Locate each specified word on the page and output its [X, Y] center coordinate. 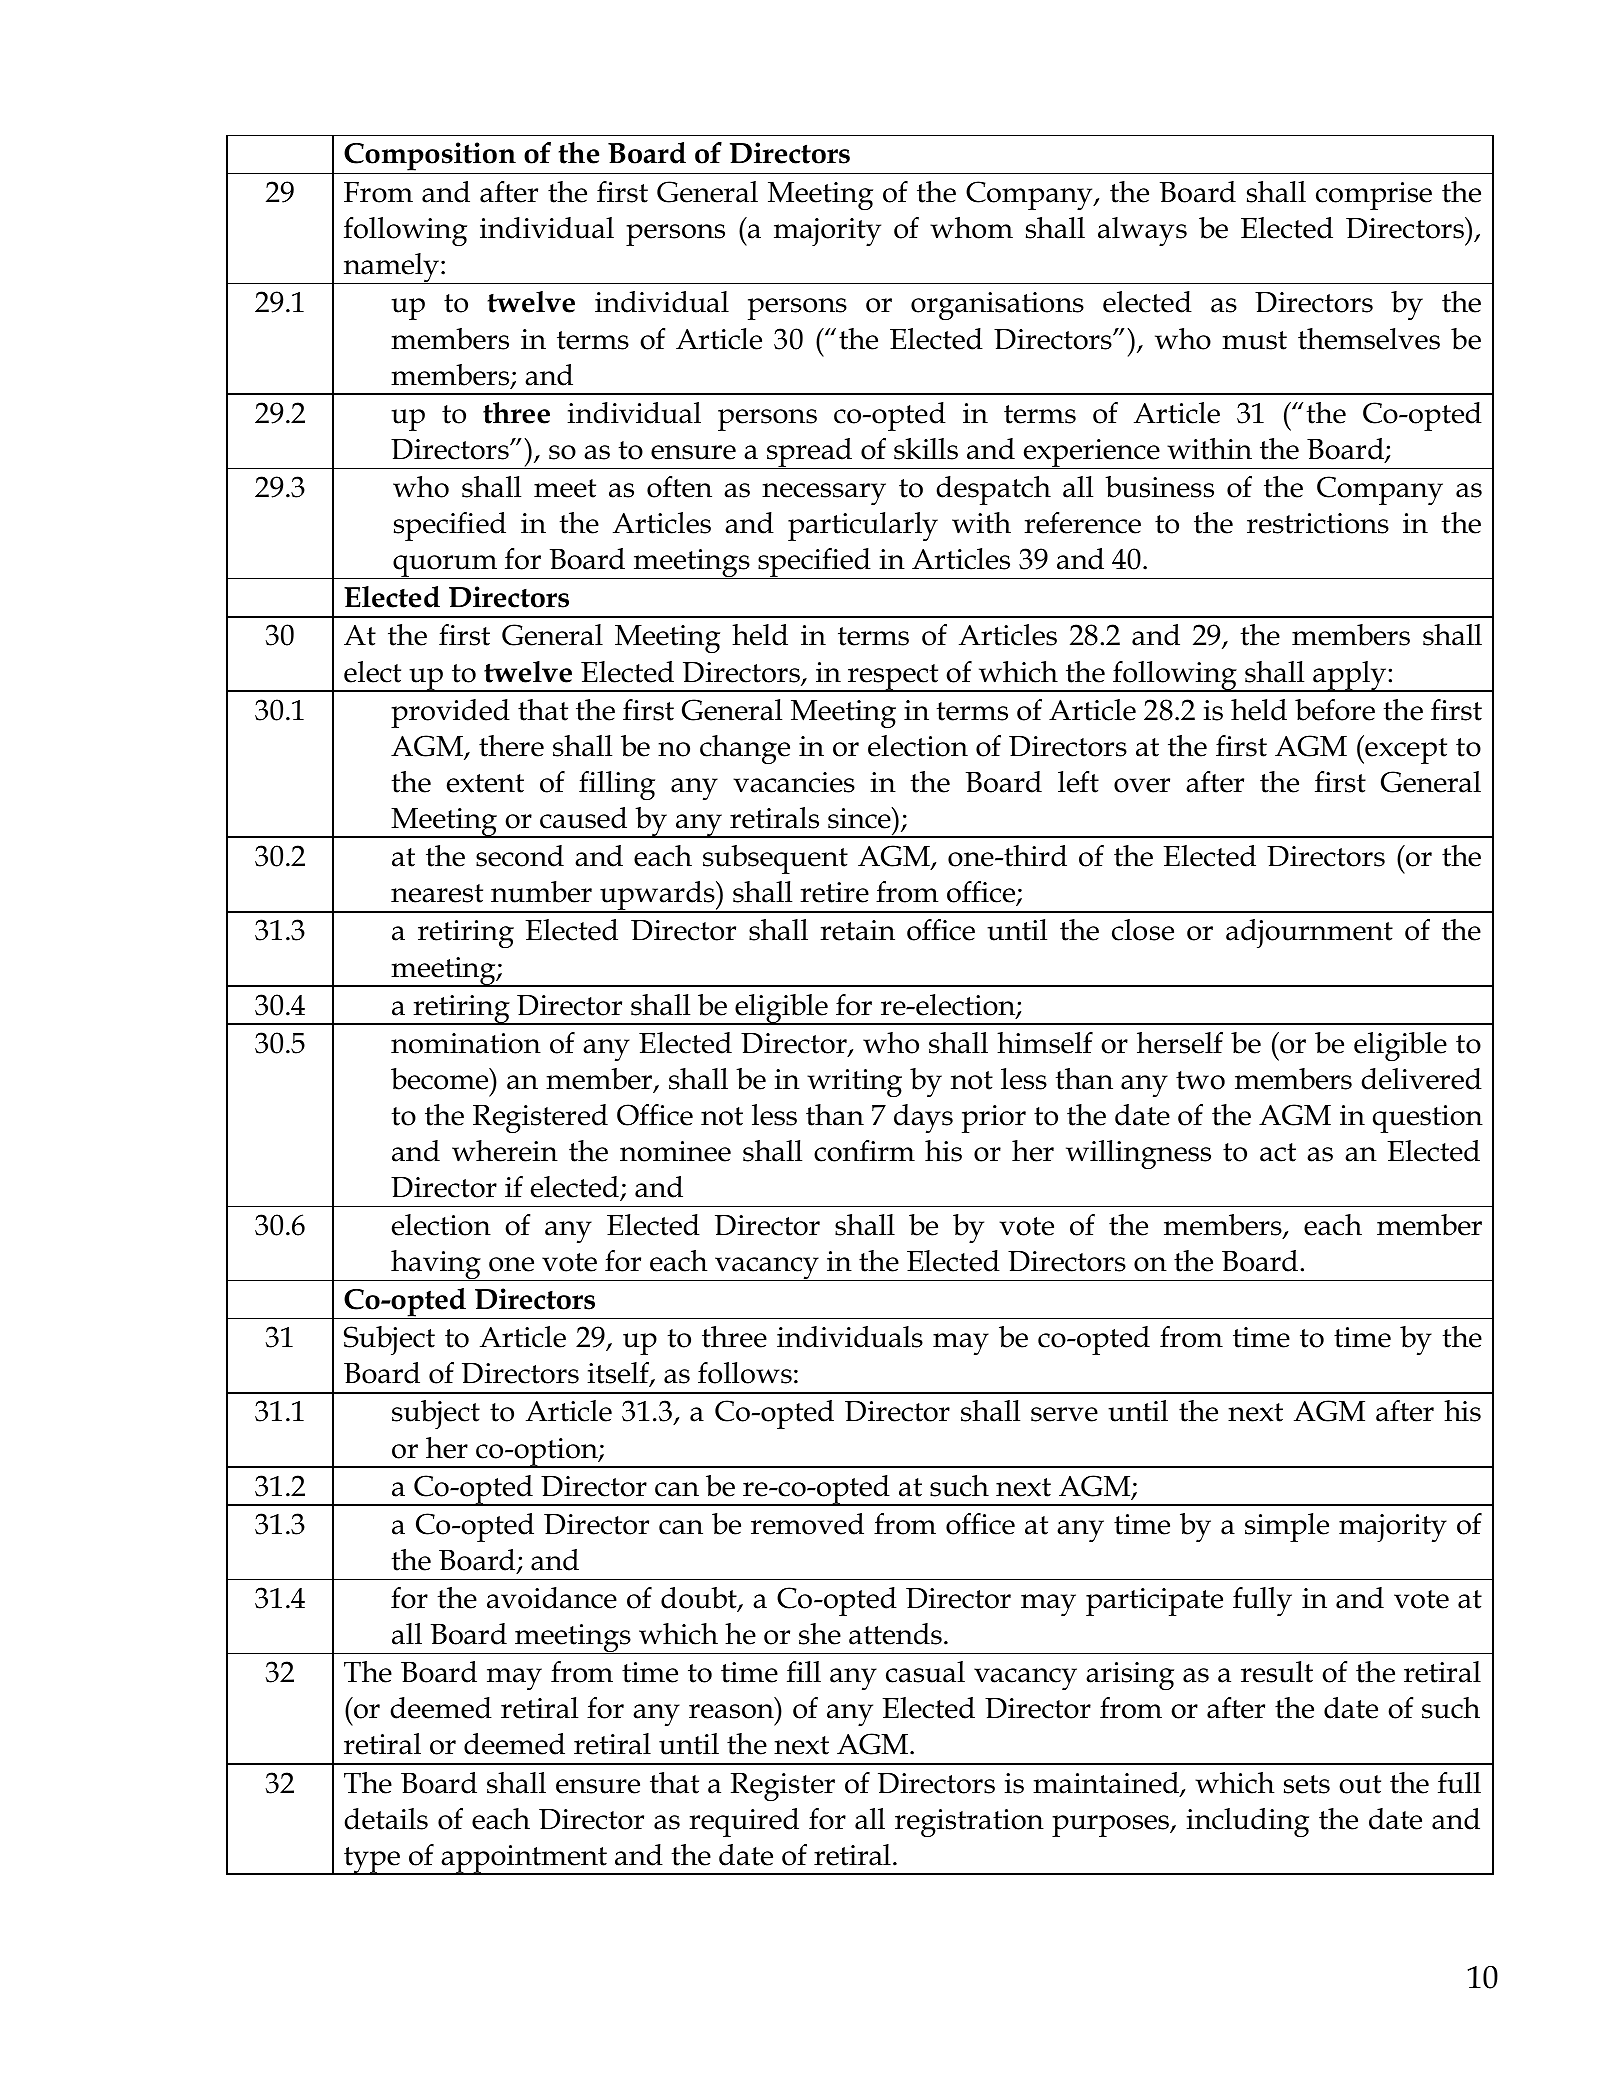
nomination [466, 1043]
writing [854, 1083]
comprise [1374, 196]
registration [969, 1823]
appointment [524, 1860]
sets [1307, 1784]
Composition [430, 158]
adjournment [1309, 933]
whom [971, 228]
